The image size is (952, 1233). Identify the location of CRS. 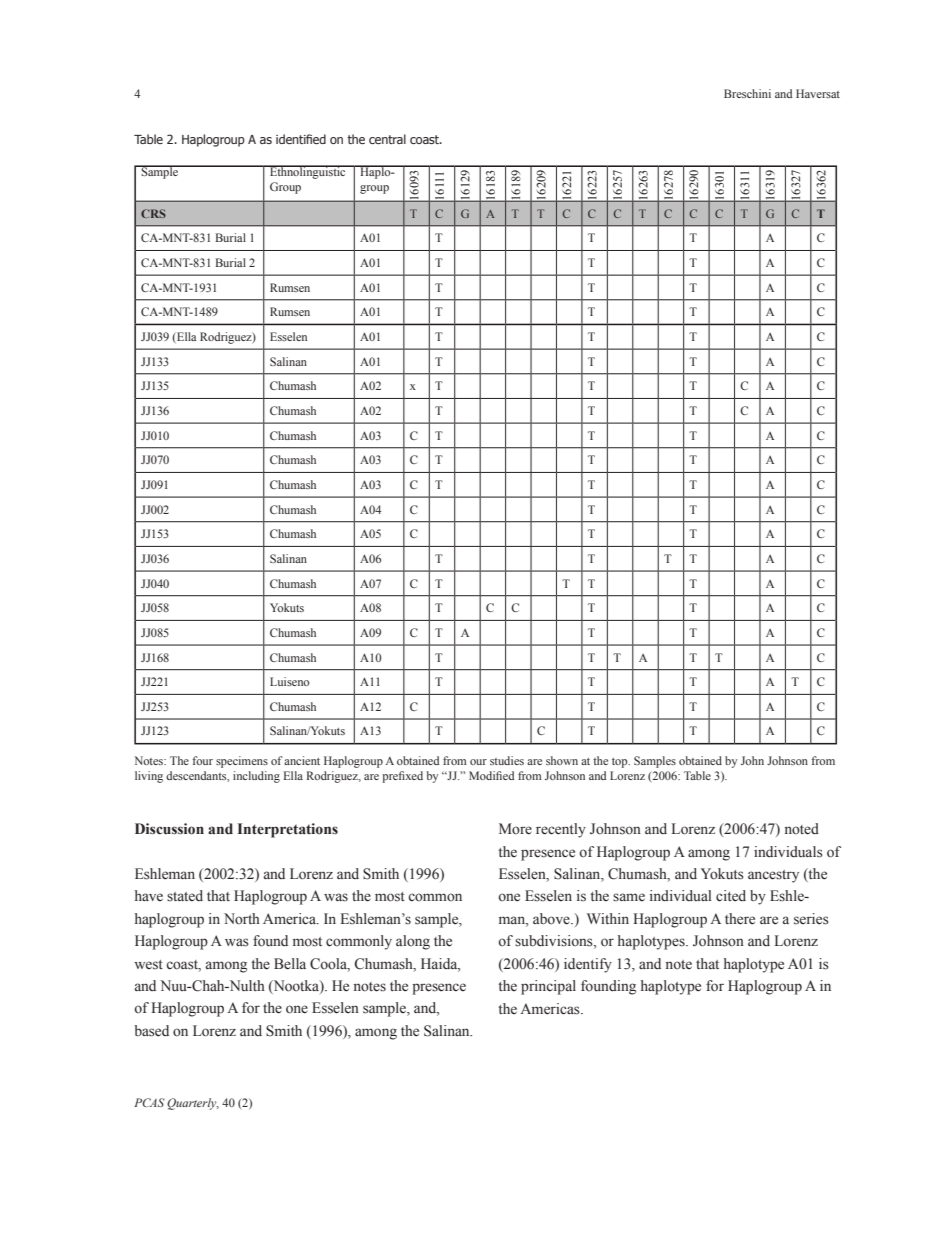
(153, 213).
